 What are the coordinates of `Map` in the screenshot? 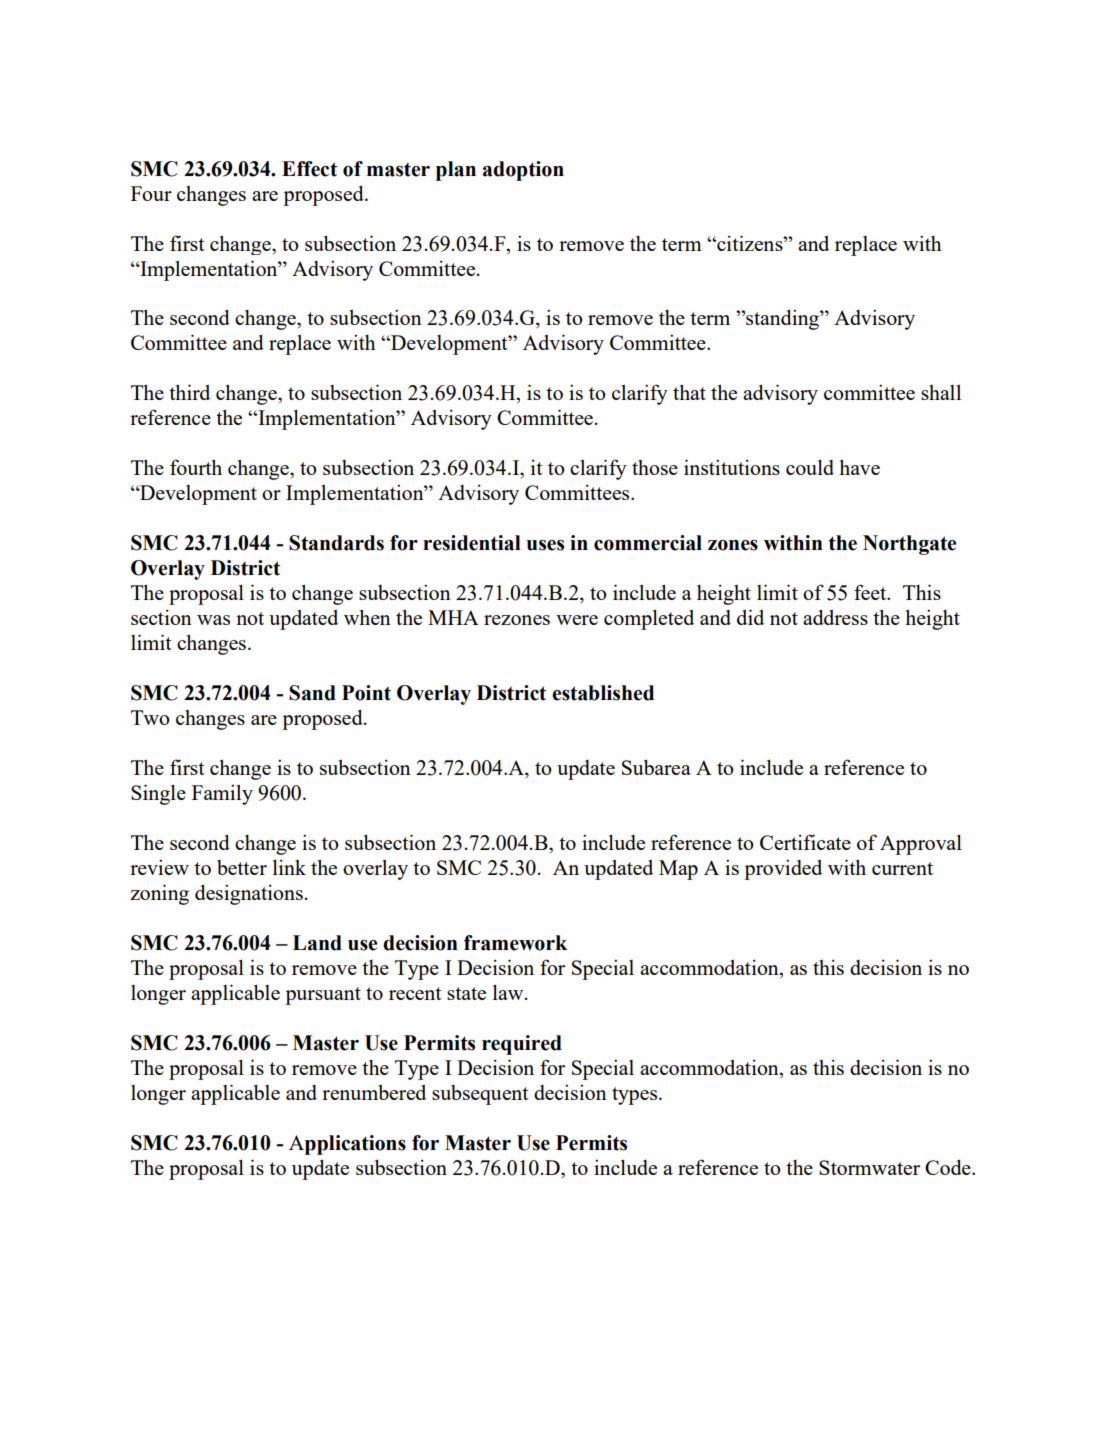 It's located at (678, 870).
